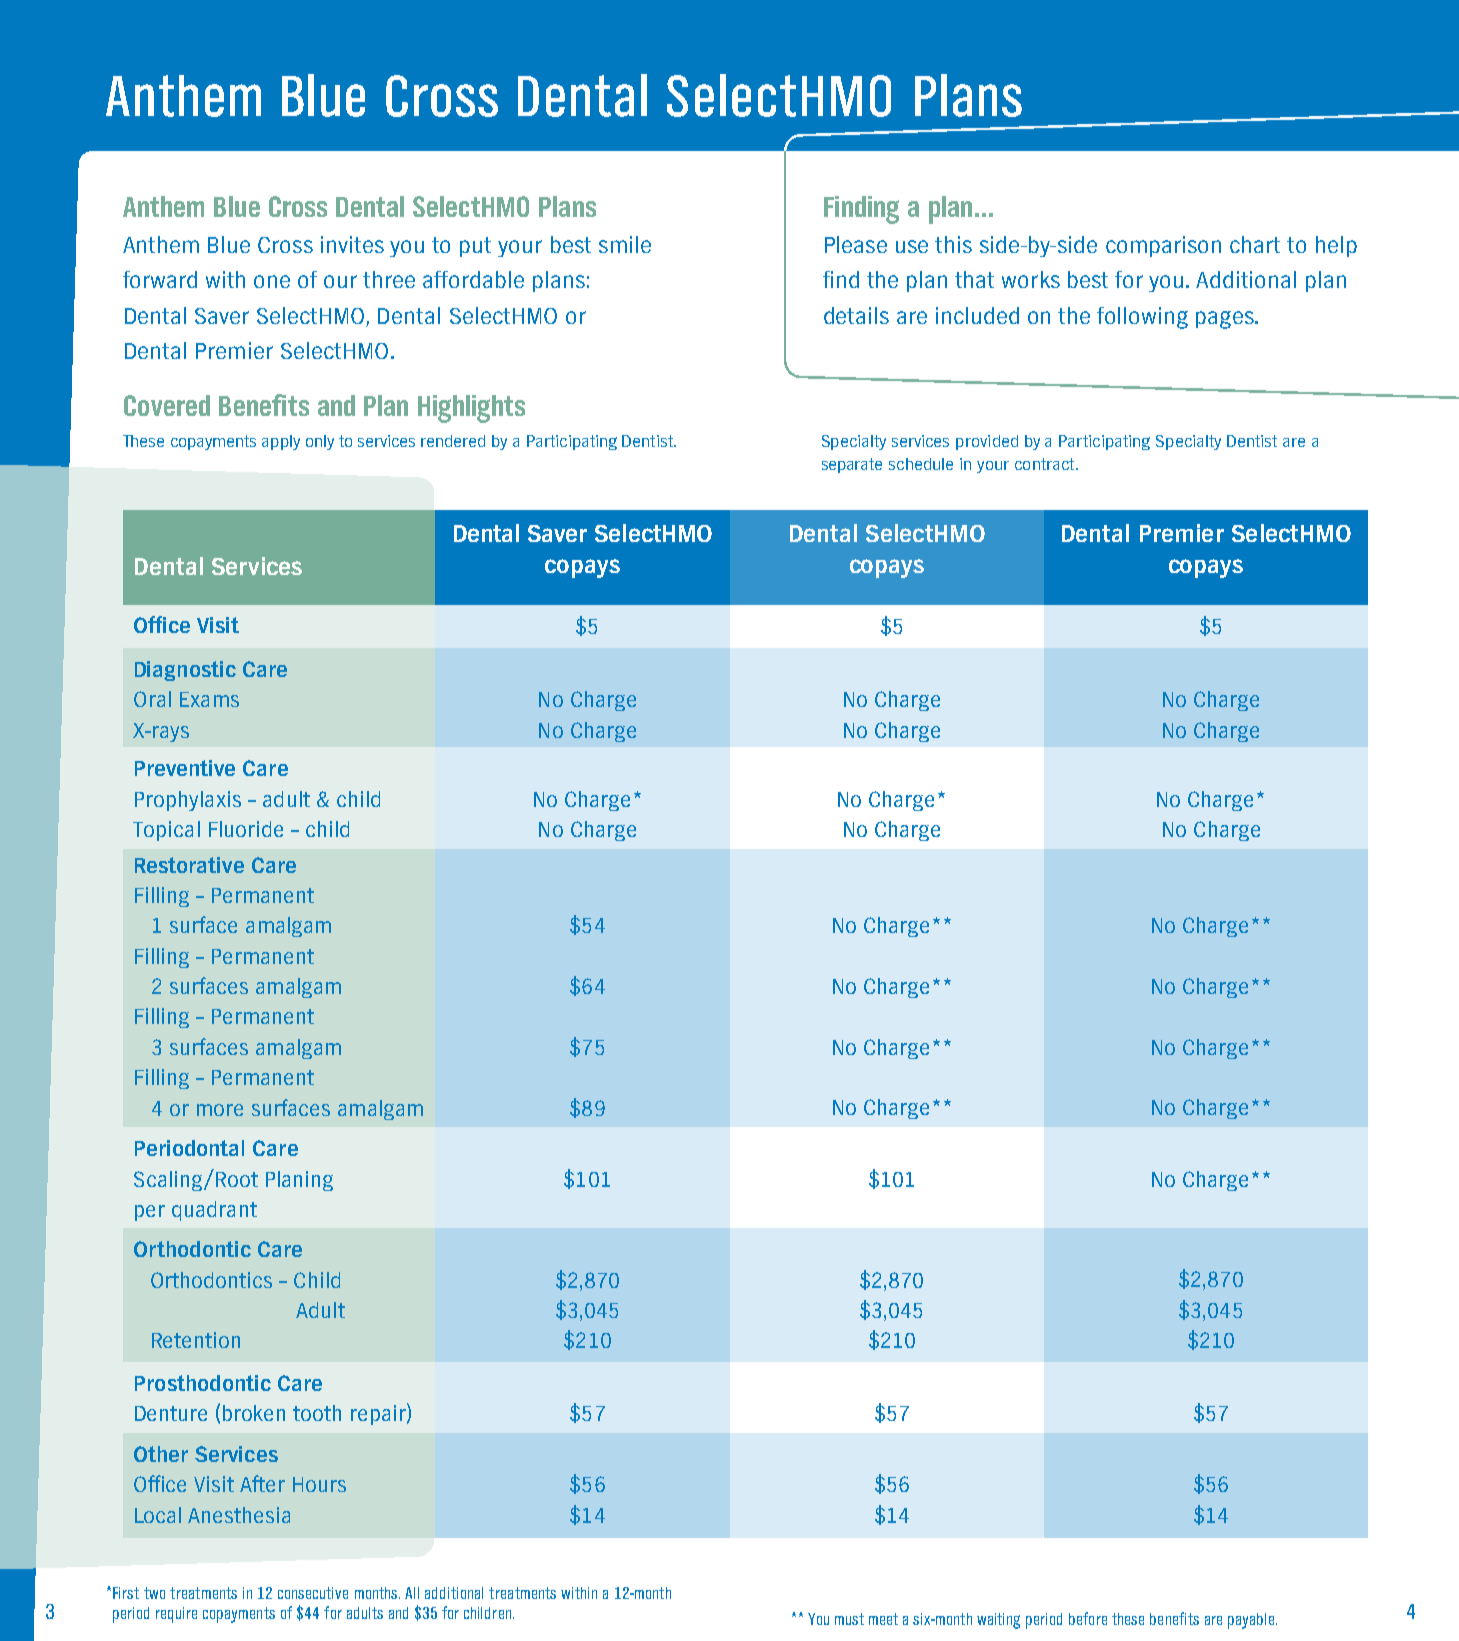  What do you see at coordinates (921, 464) in the screenshot?
I see `schedule` at bounding box center [921, 464].
